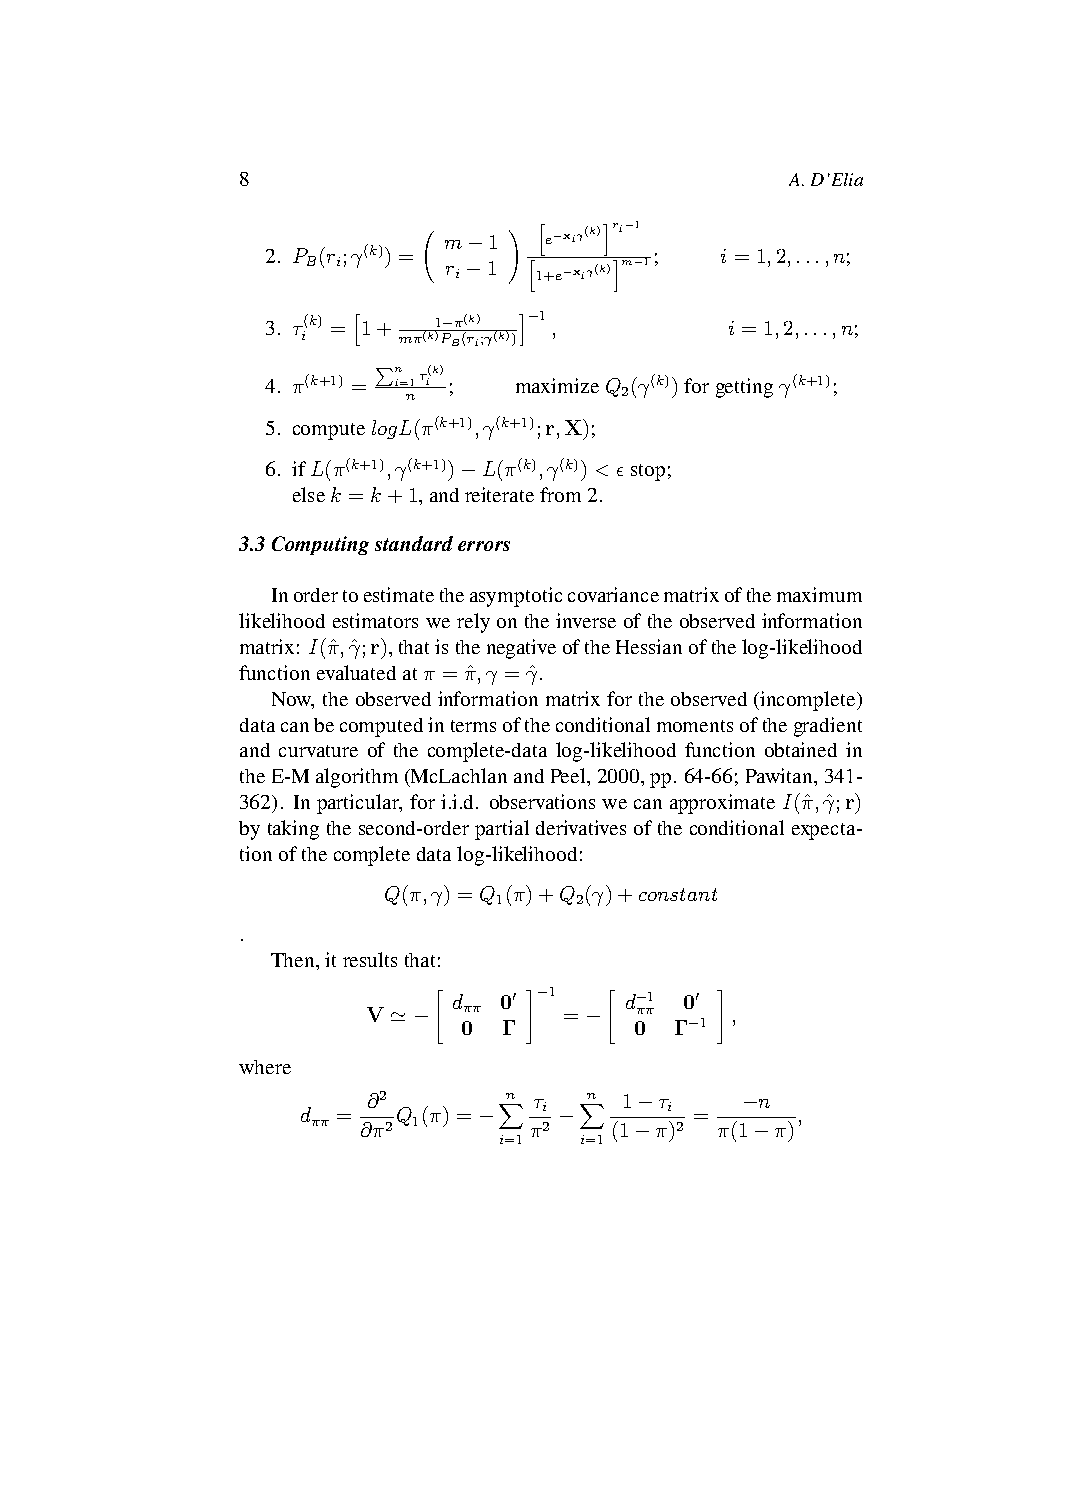 The height and width of the screenshot is (1507, 1065). Describe the element at coordinates (370, 959) in the screenshot. I see `results` at that location.
